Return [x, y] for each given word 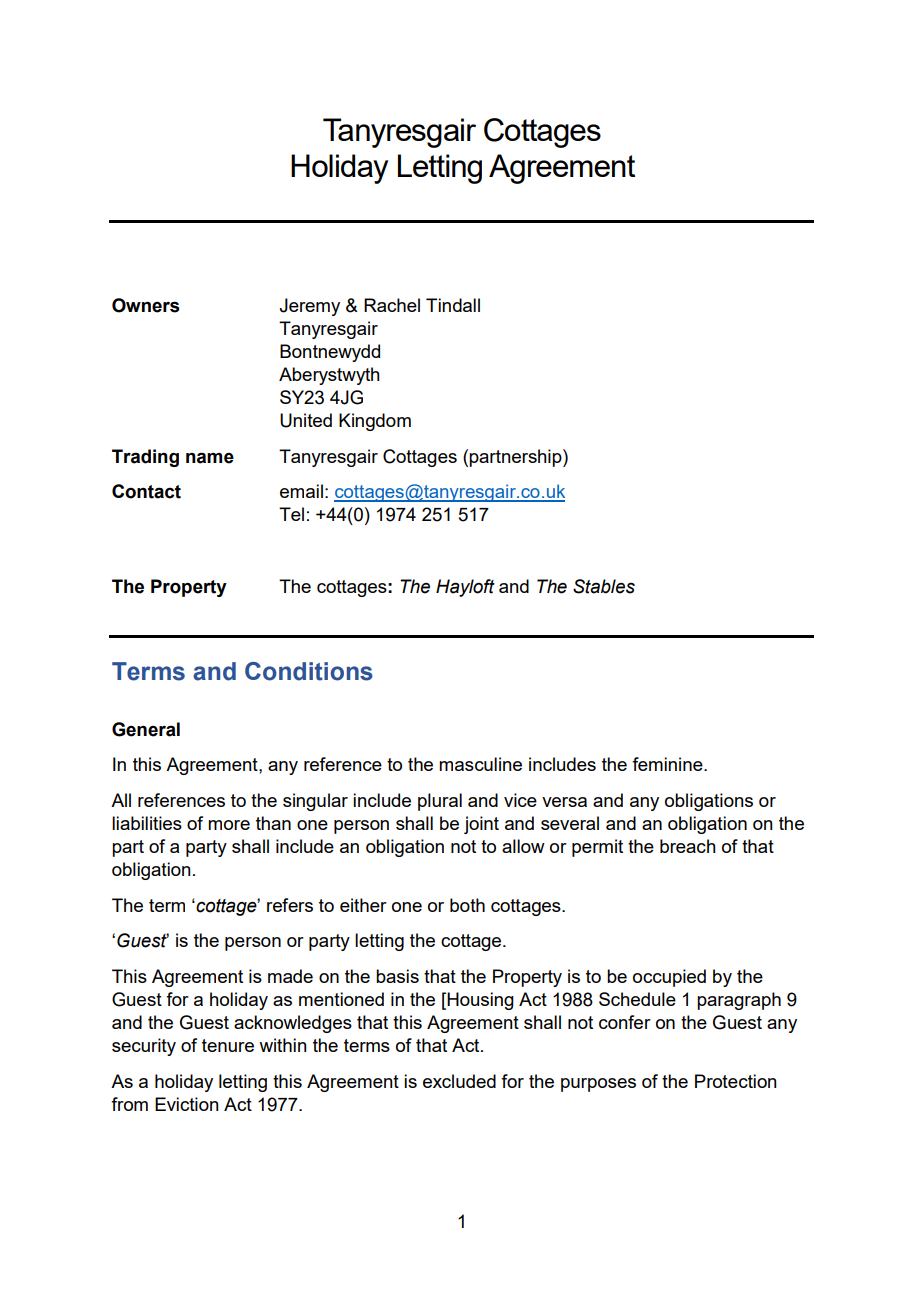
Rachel [392, 305]
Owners [145, 305]
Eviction [187, 1104]
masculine [480, 764]
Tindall [453, 305]
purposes [598, 1085]
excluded [459, 1081]
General [146, 729]
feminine [668, 764]
